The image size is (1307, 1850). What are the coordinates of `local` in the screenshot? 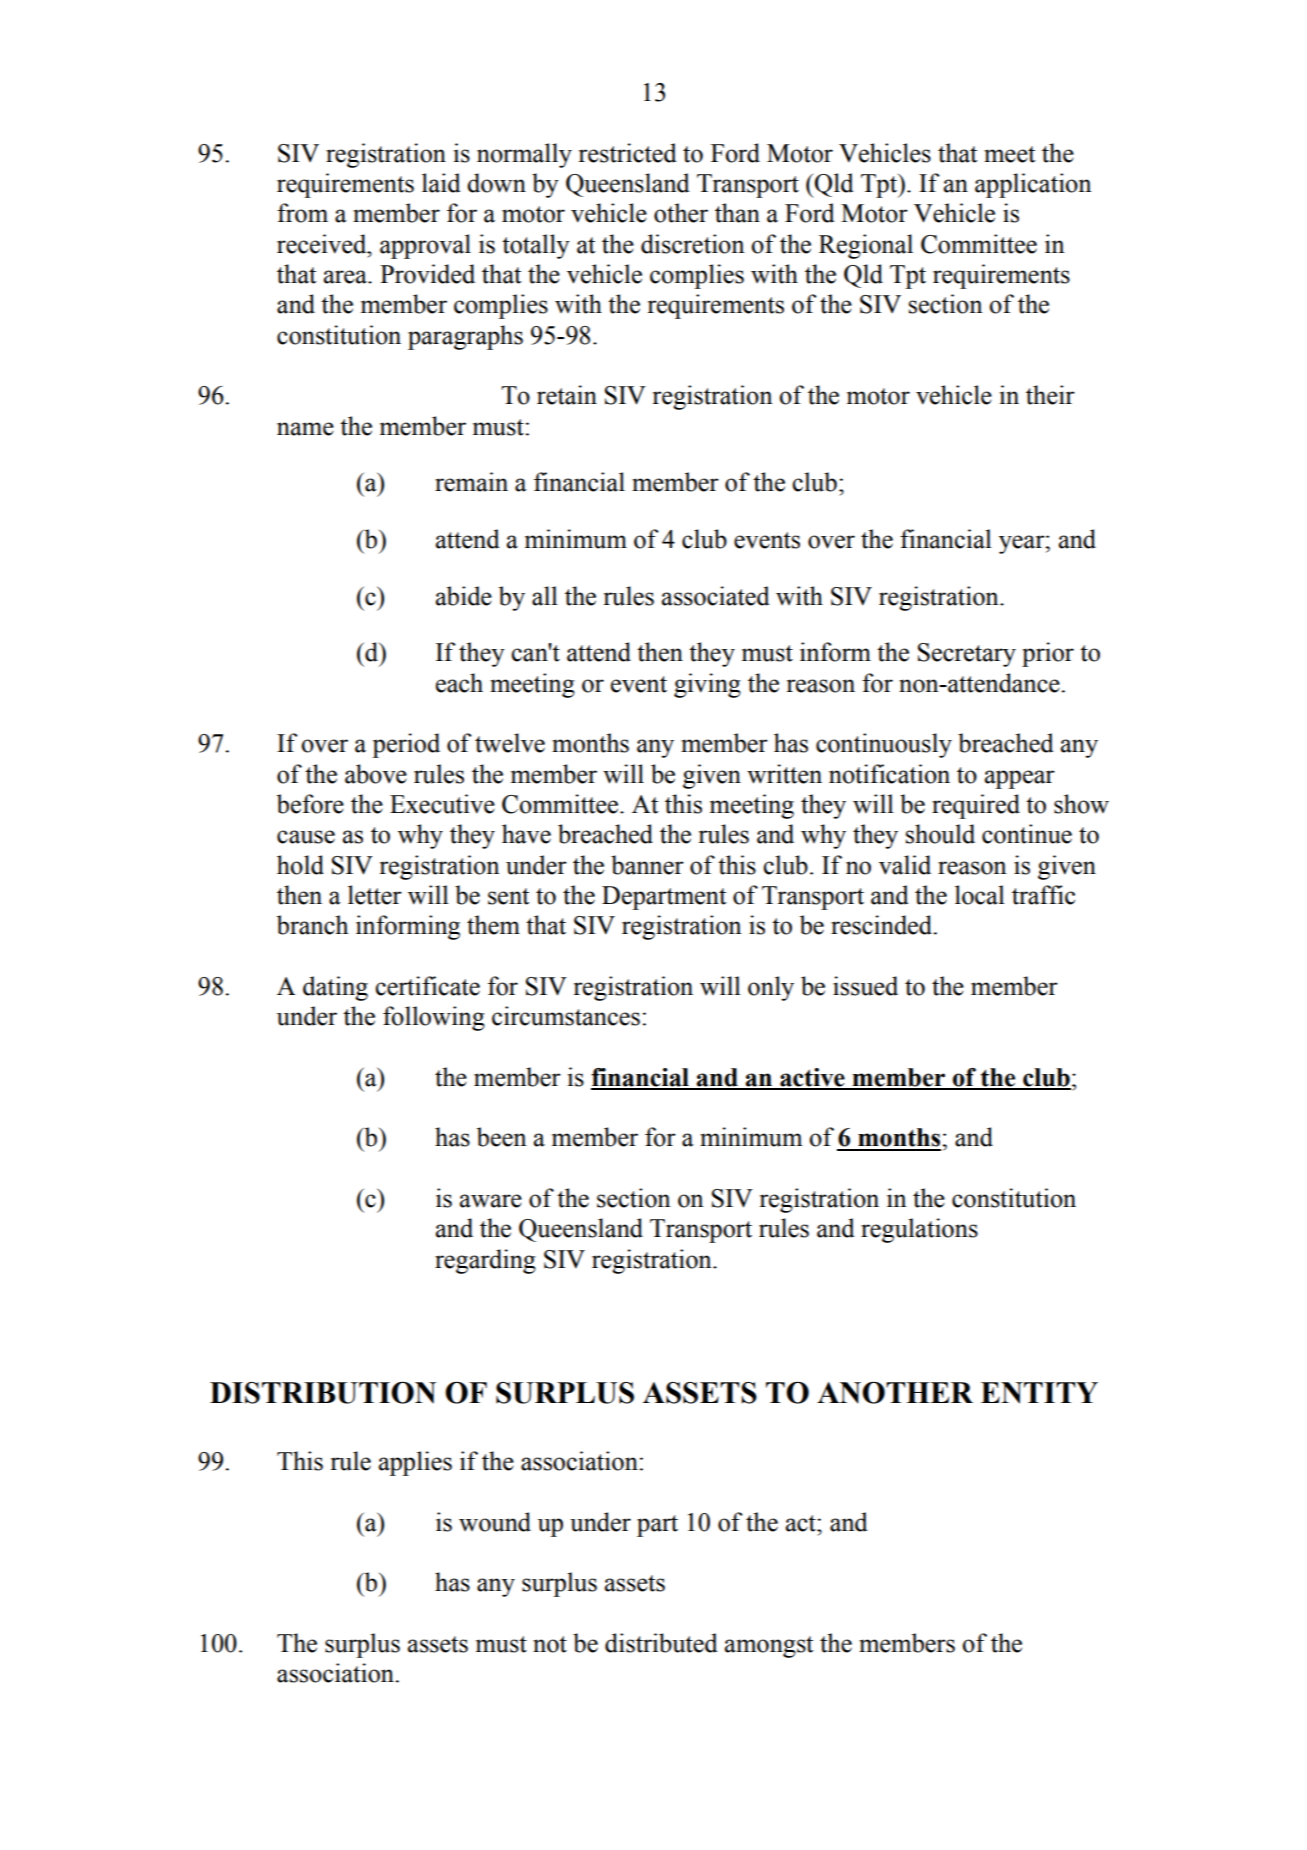 It's located at (980, 895).
